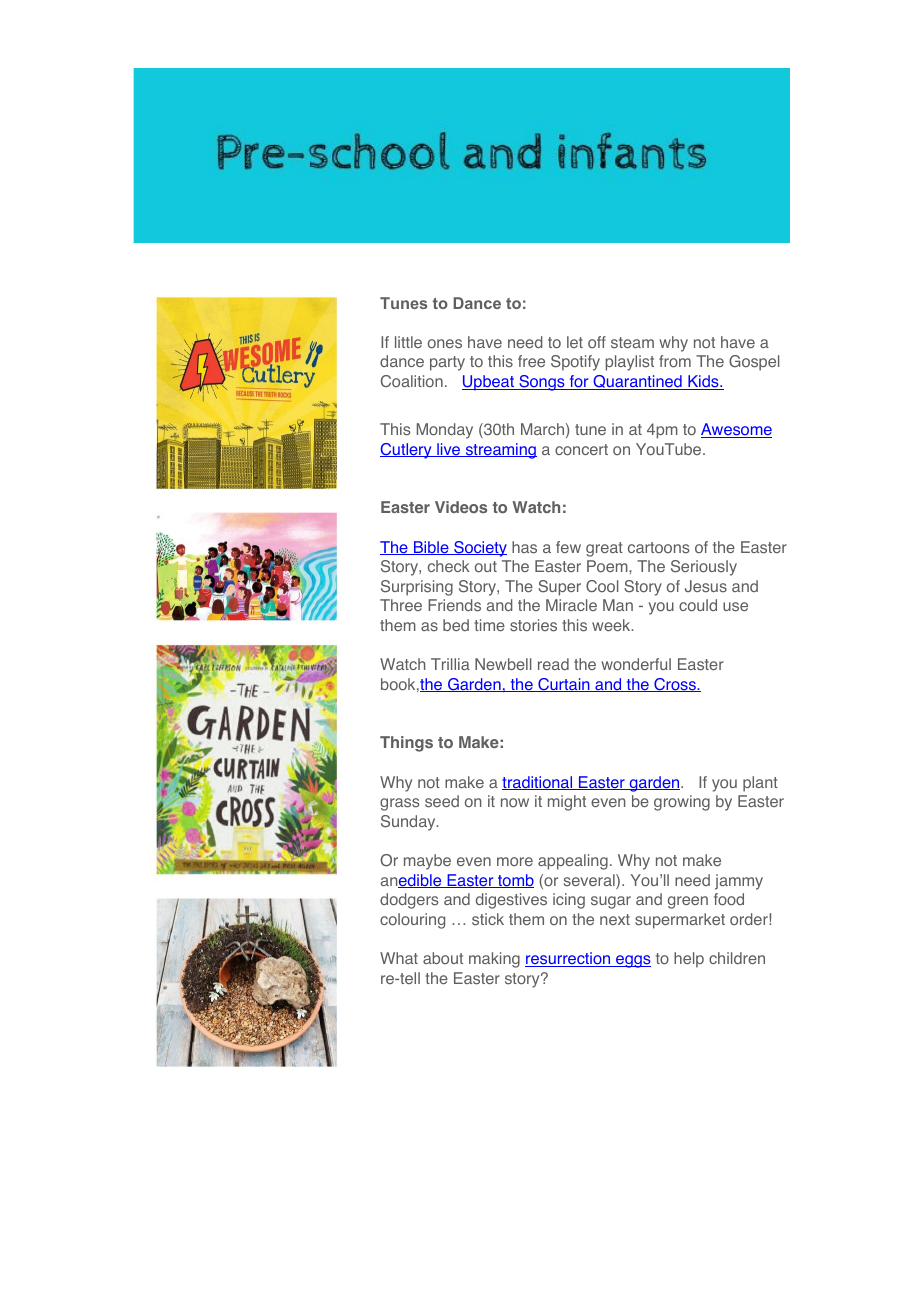  What do you see at coordinates (553, 664) in the screenshot?
I see `read` at bounding box center [553, 664].
